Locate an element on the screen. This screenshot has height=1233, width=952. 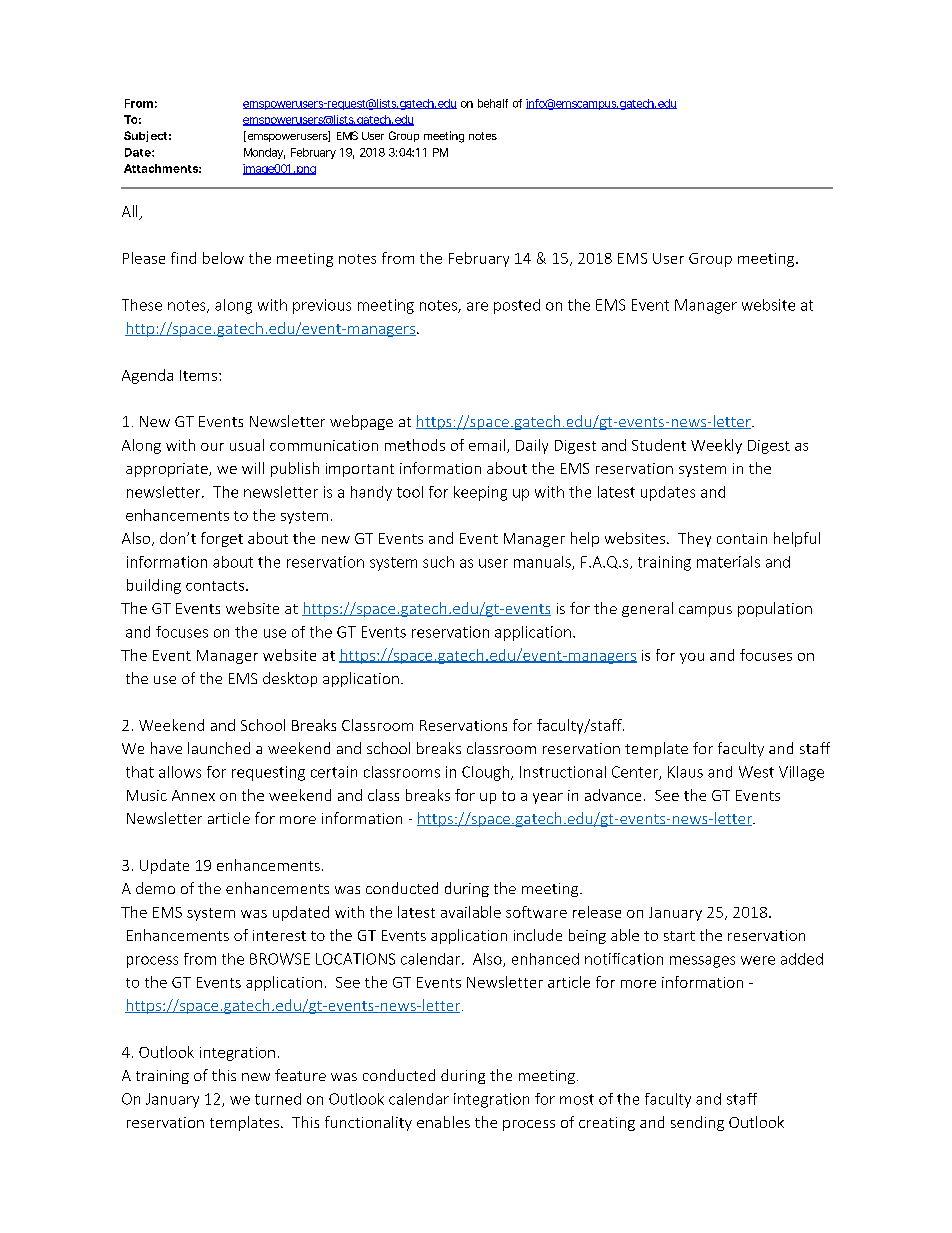
demo is located at coordinates (155, 888).
